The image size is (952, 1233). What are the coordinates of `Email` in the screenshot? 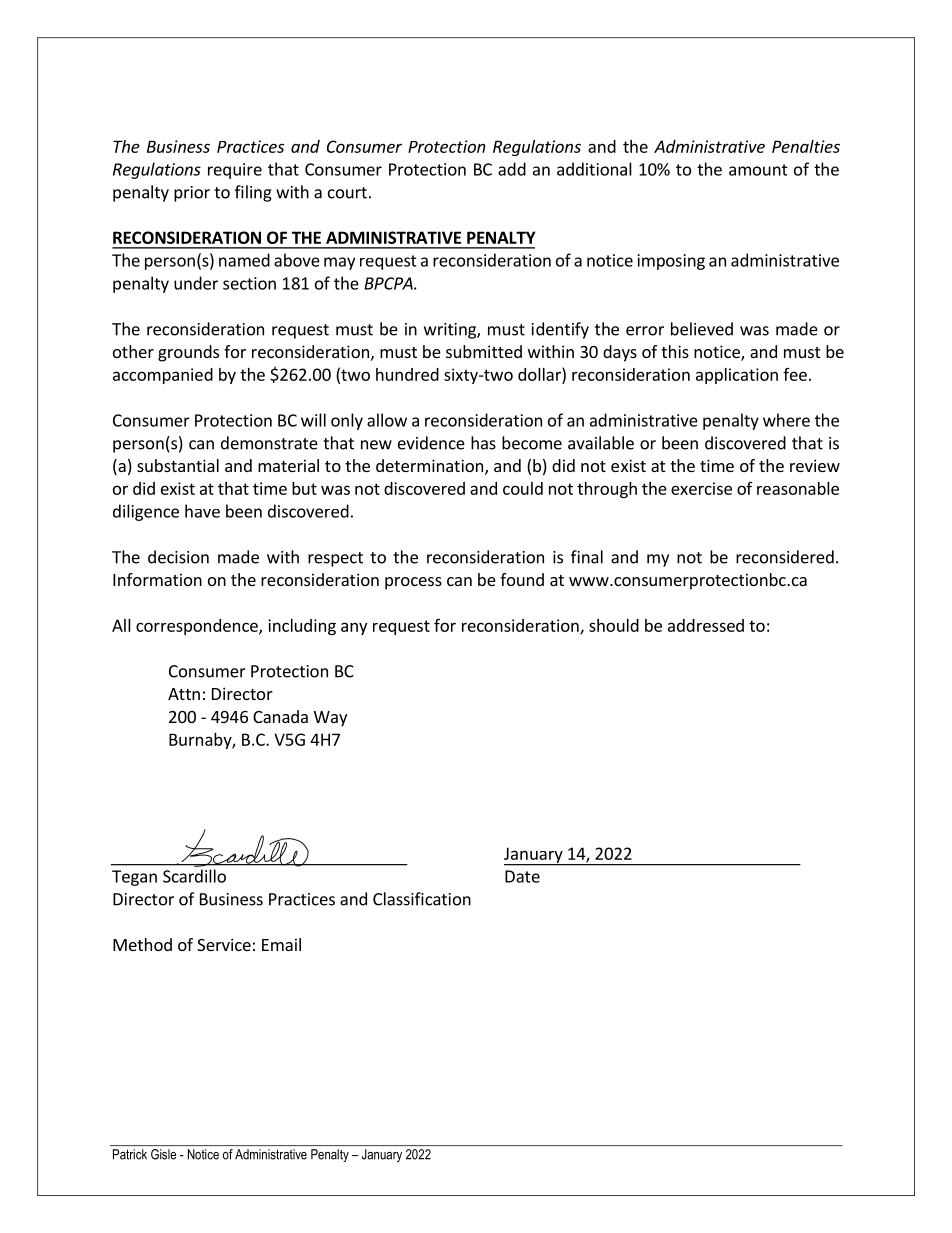 It's located at (281, 944).
